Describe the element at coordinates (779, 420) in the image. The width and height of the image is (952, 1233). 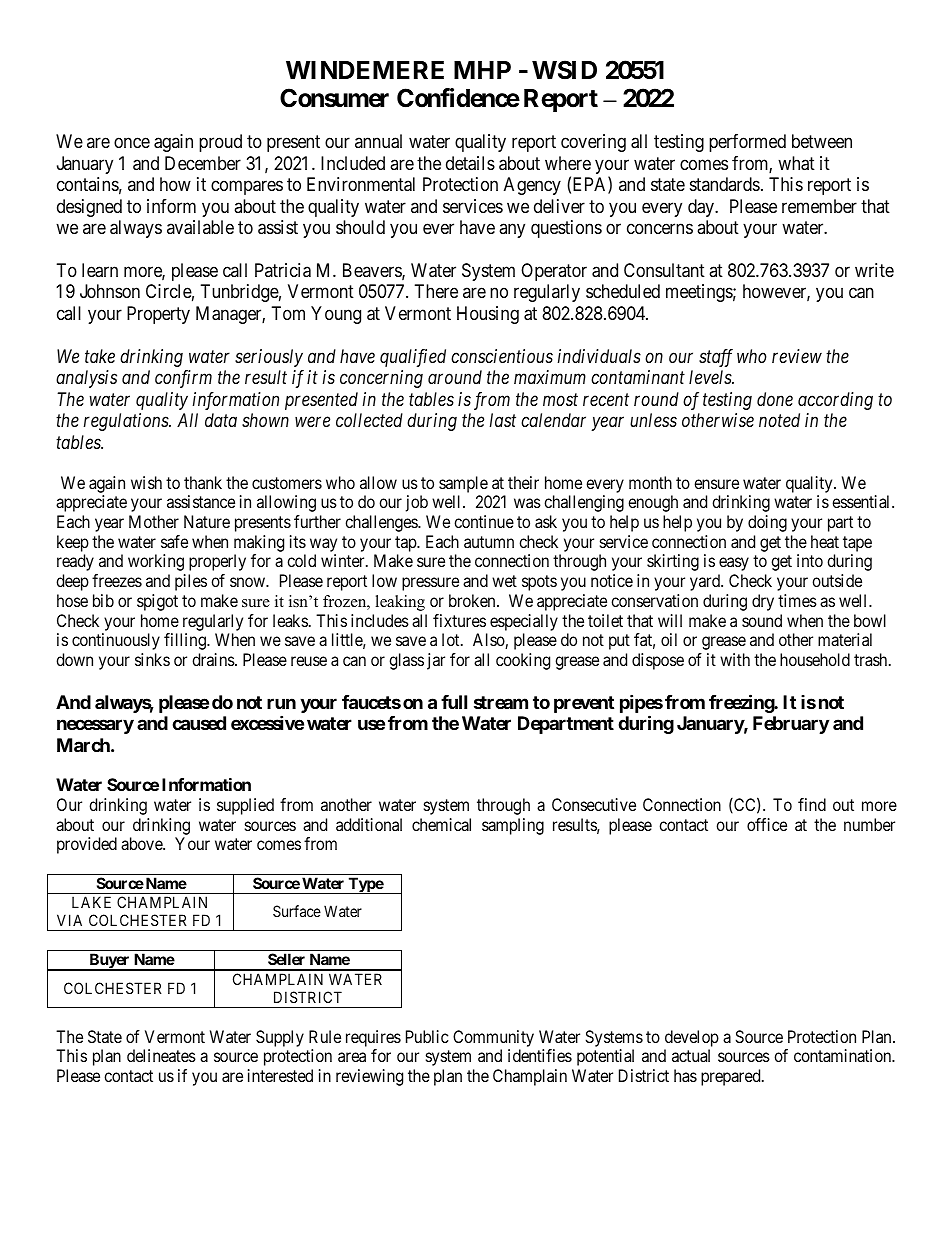
I see `noted` at that location.
